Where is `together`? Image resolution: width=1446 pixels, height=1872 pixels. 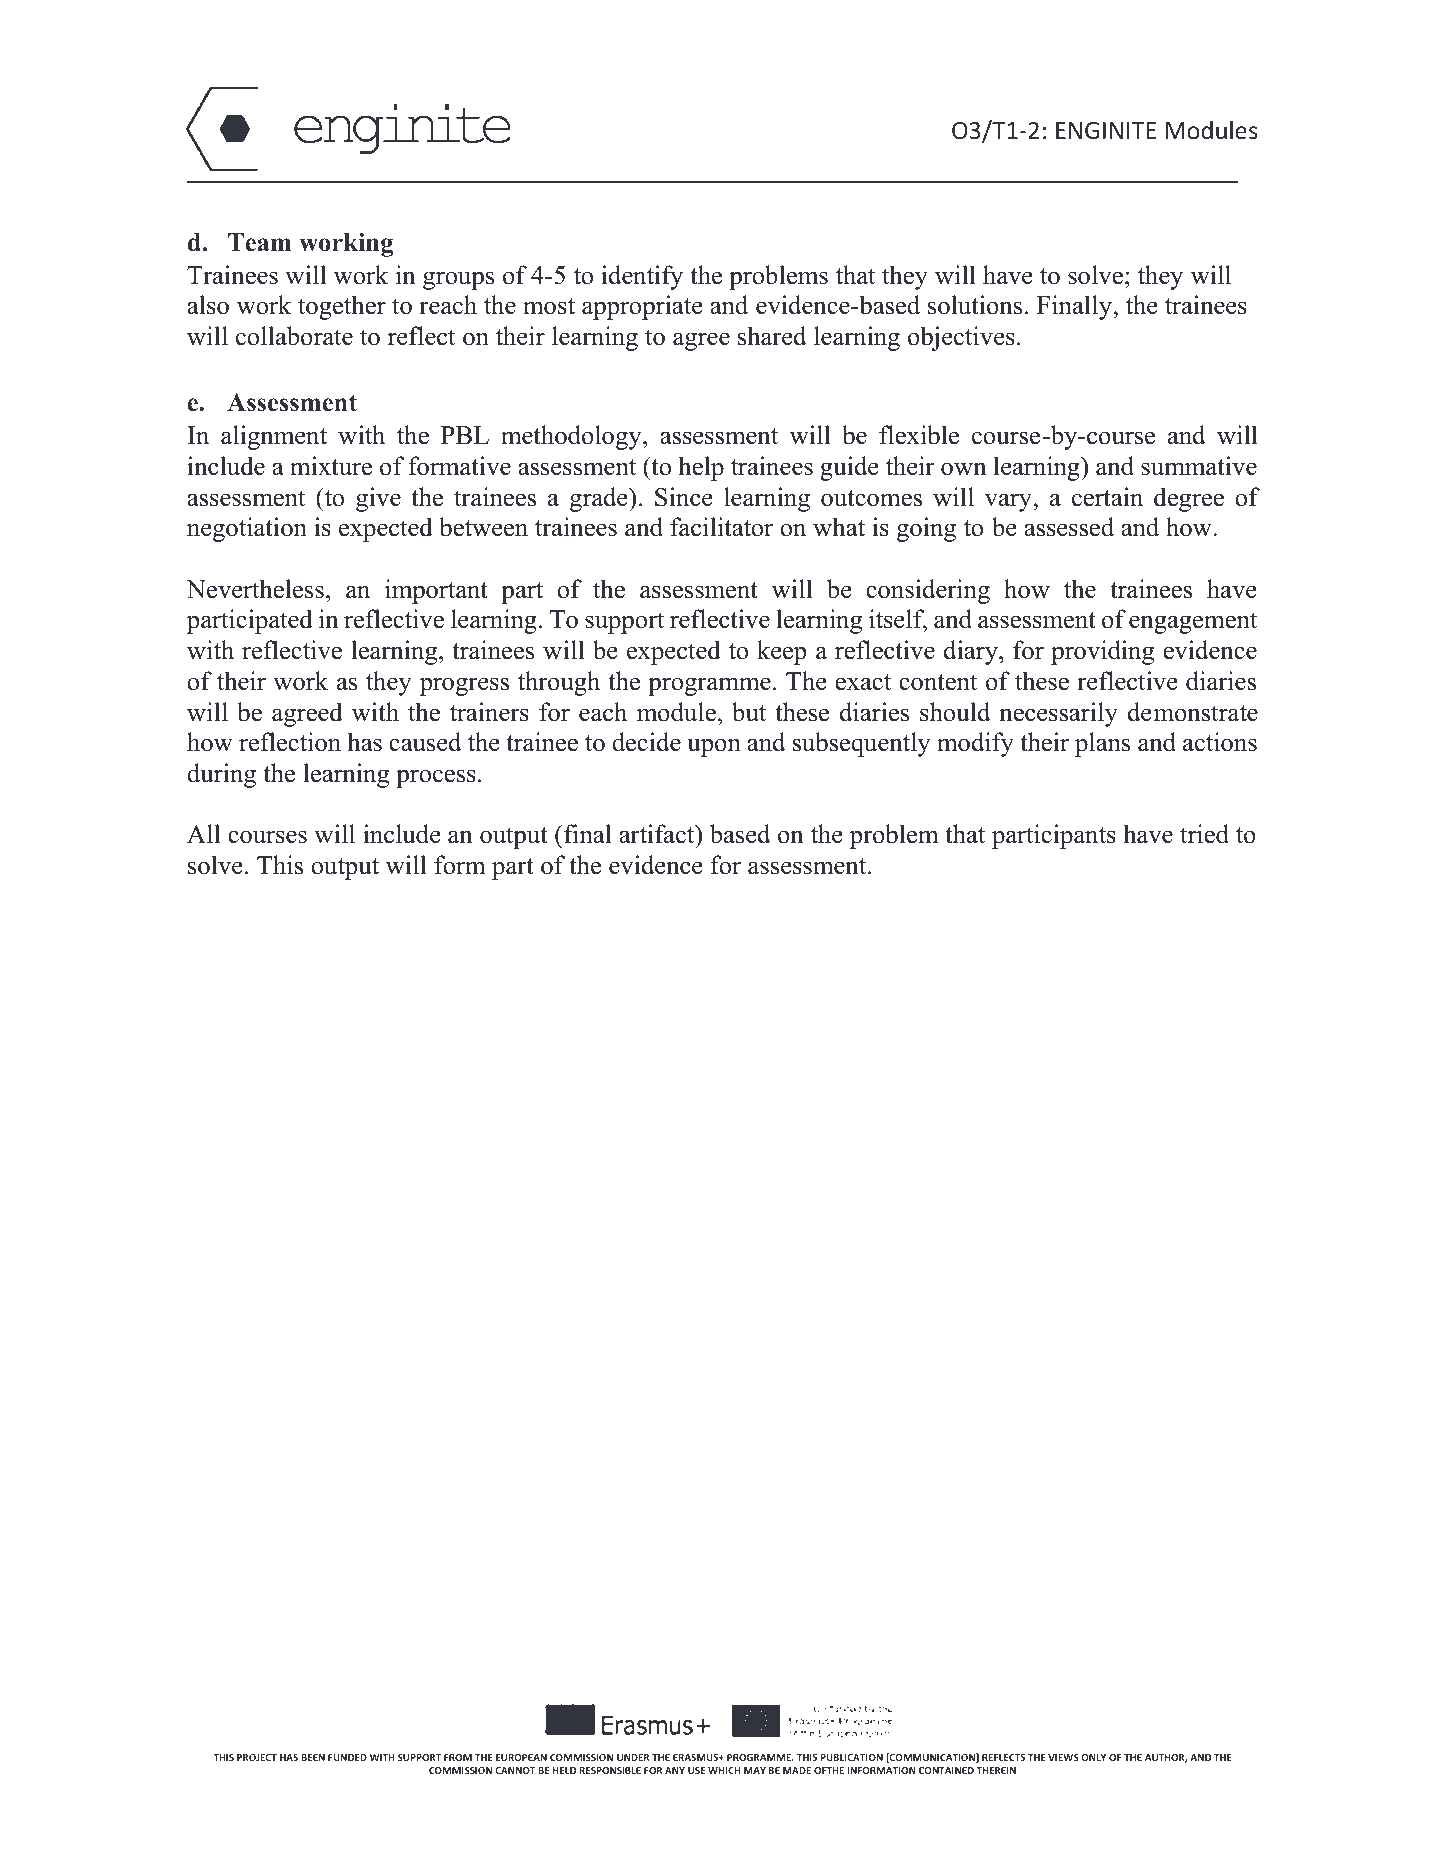 together is located at coordinates (342, 307).
